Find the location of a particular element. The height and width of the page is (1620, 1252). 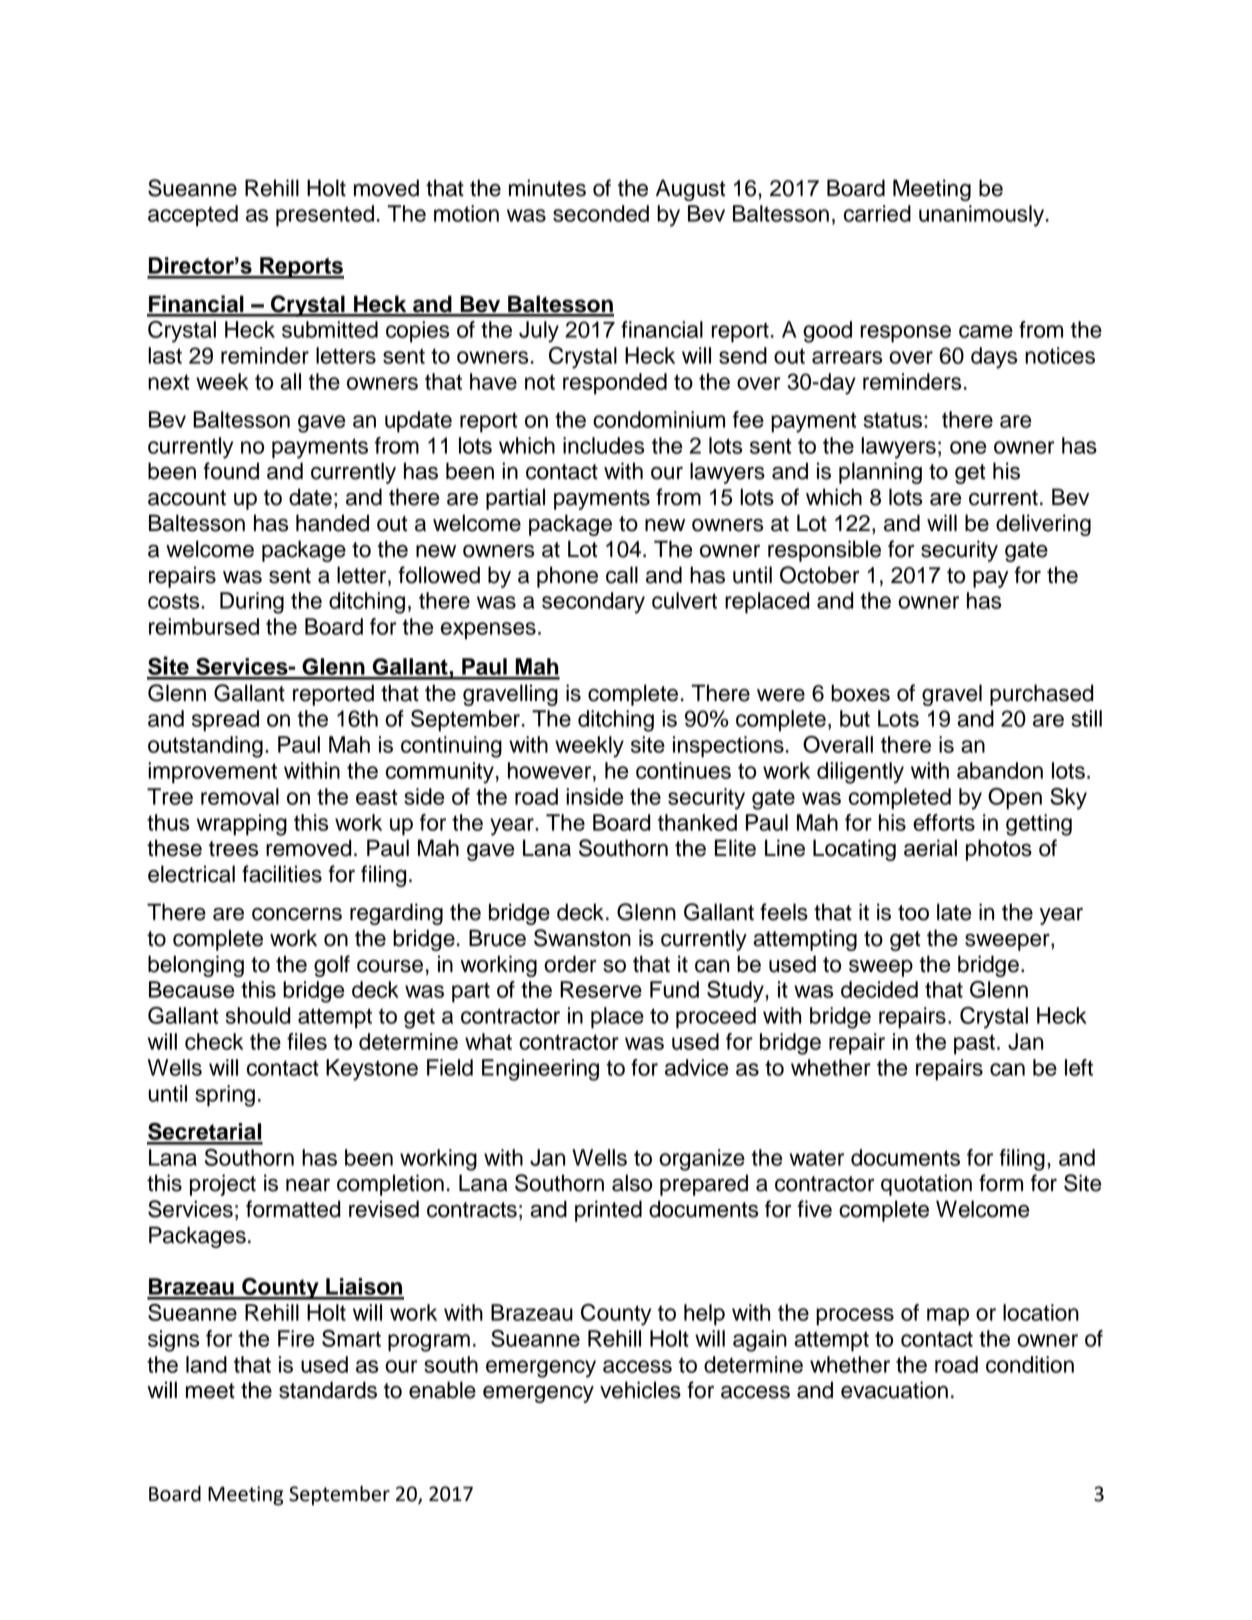

During is located at coordinates (252, 603).
